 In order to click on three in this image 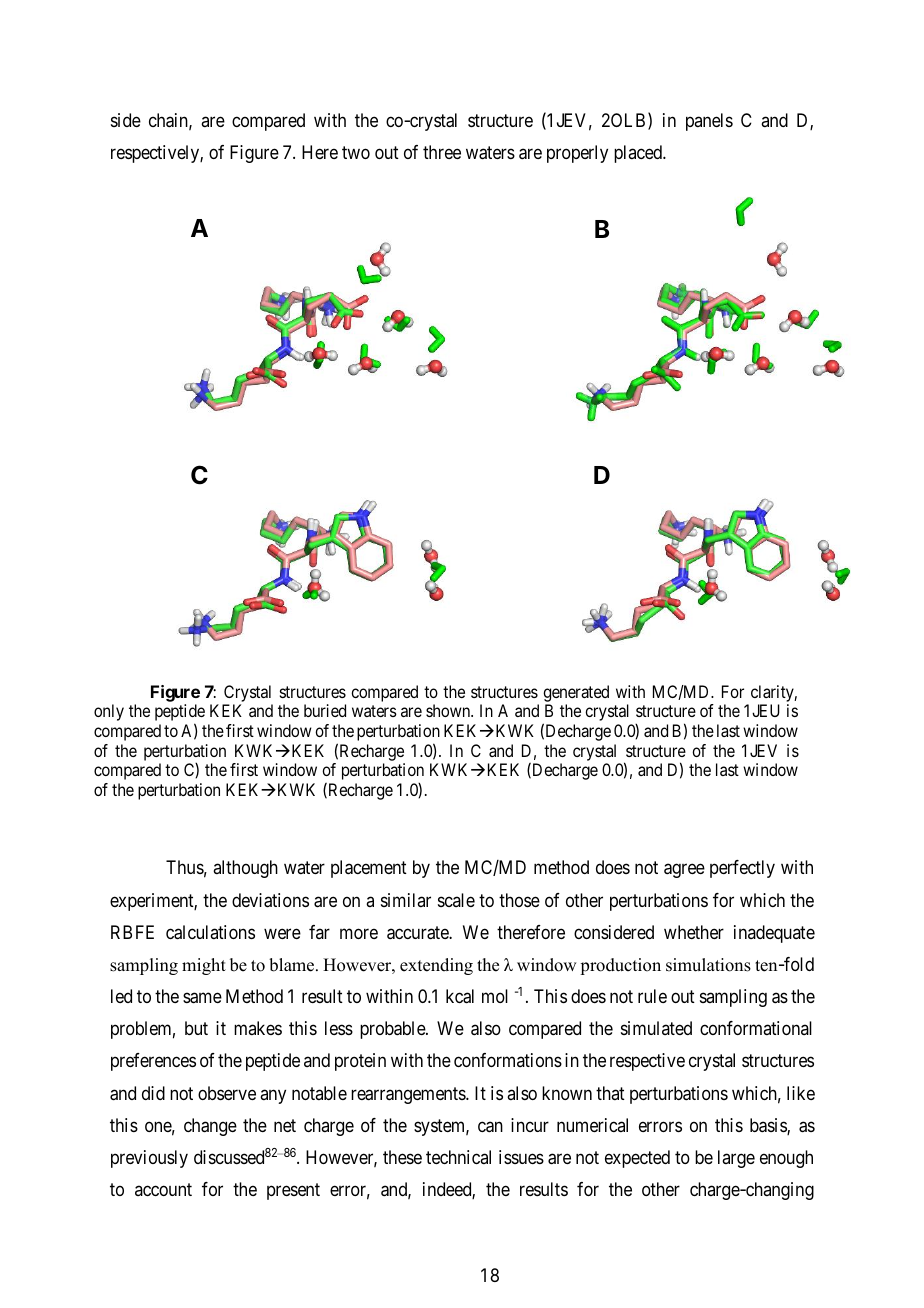, I will do `click(442, 152)`.
